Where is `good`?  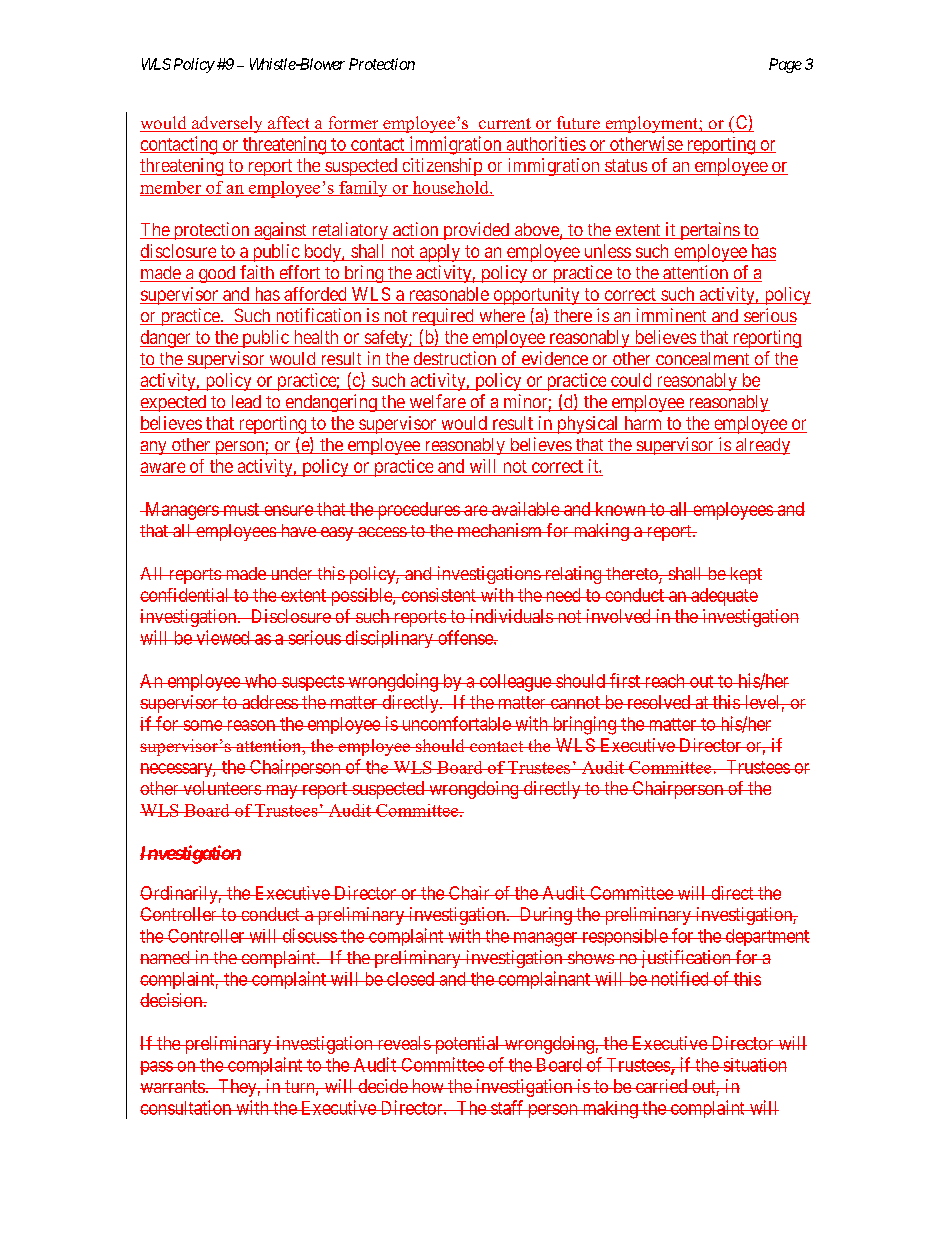 good is located at coordinates (217, 274).
